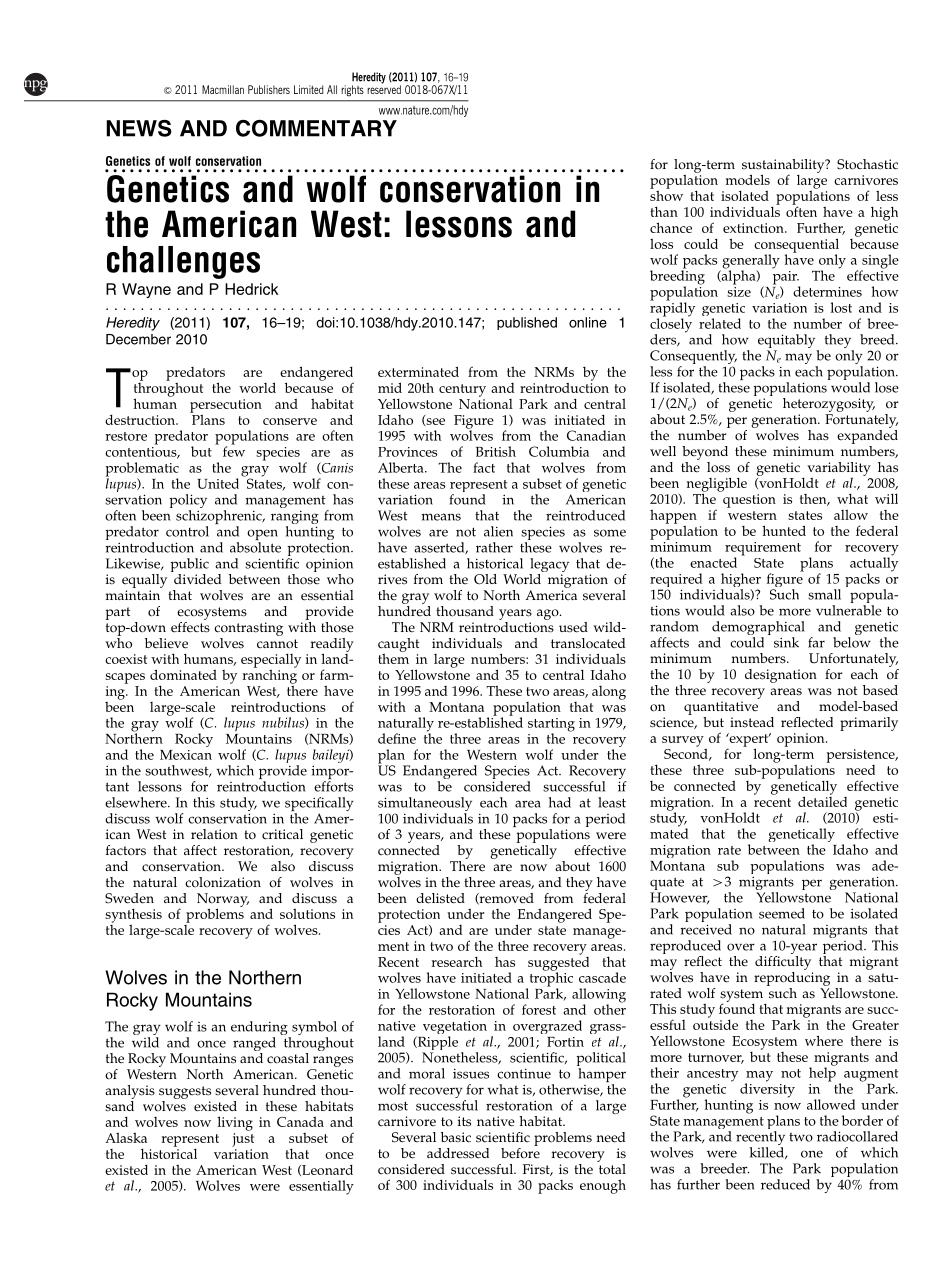 The width and height of the image is (952, 1270). I want to click on alien, so click(498, 531).
